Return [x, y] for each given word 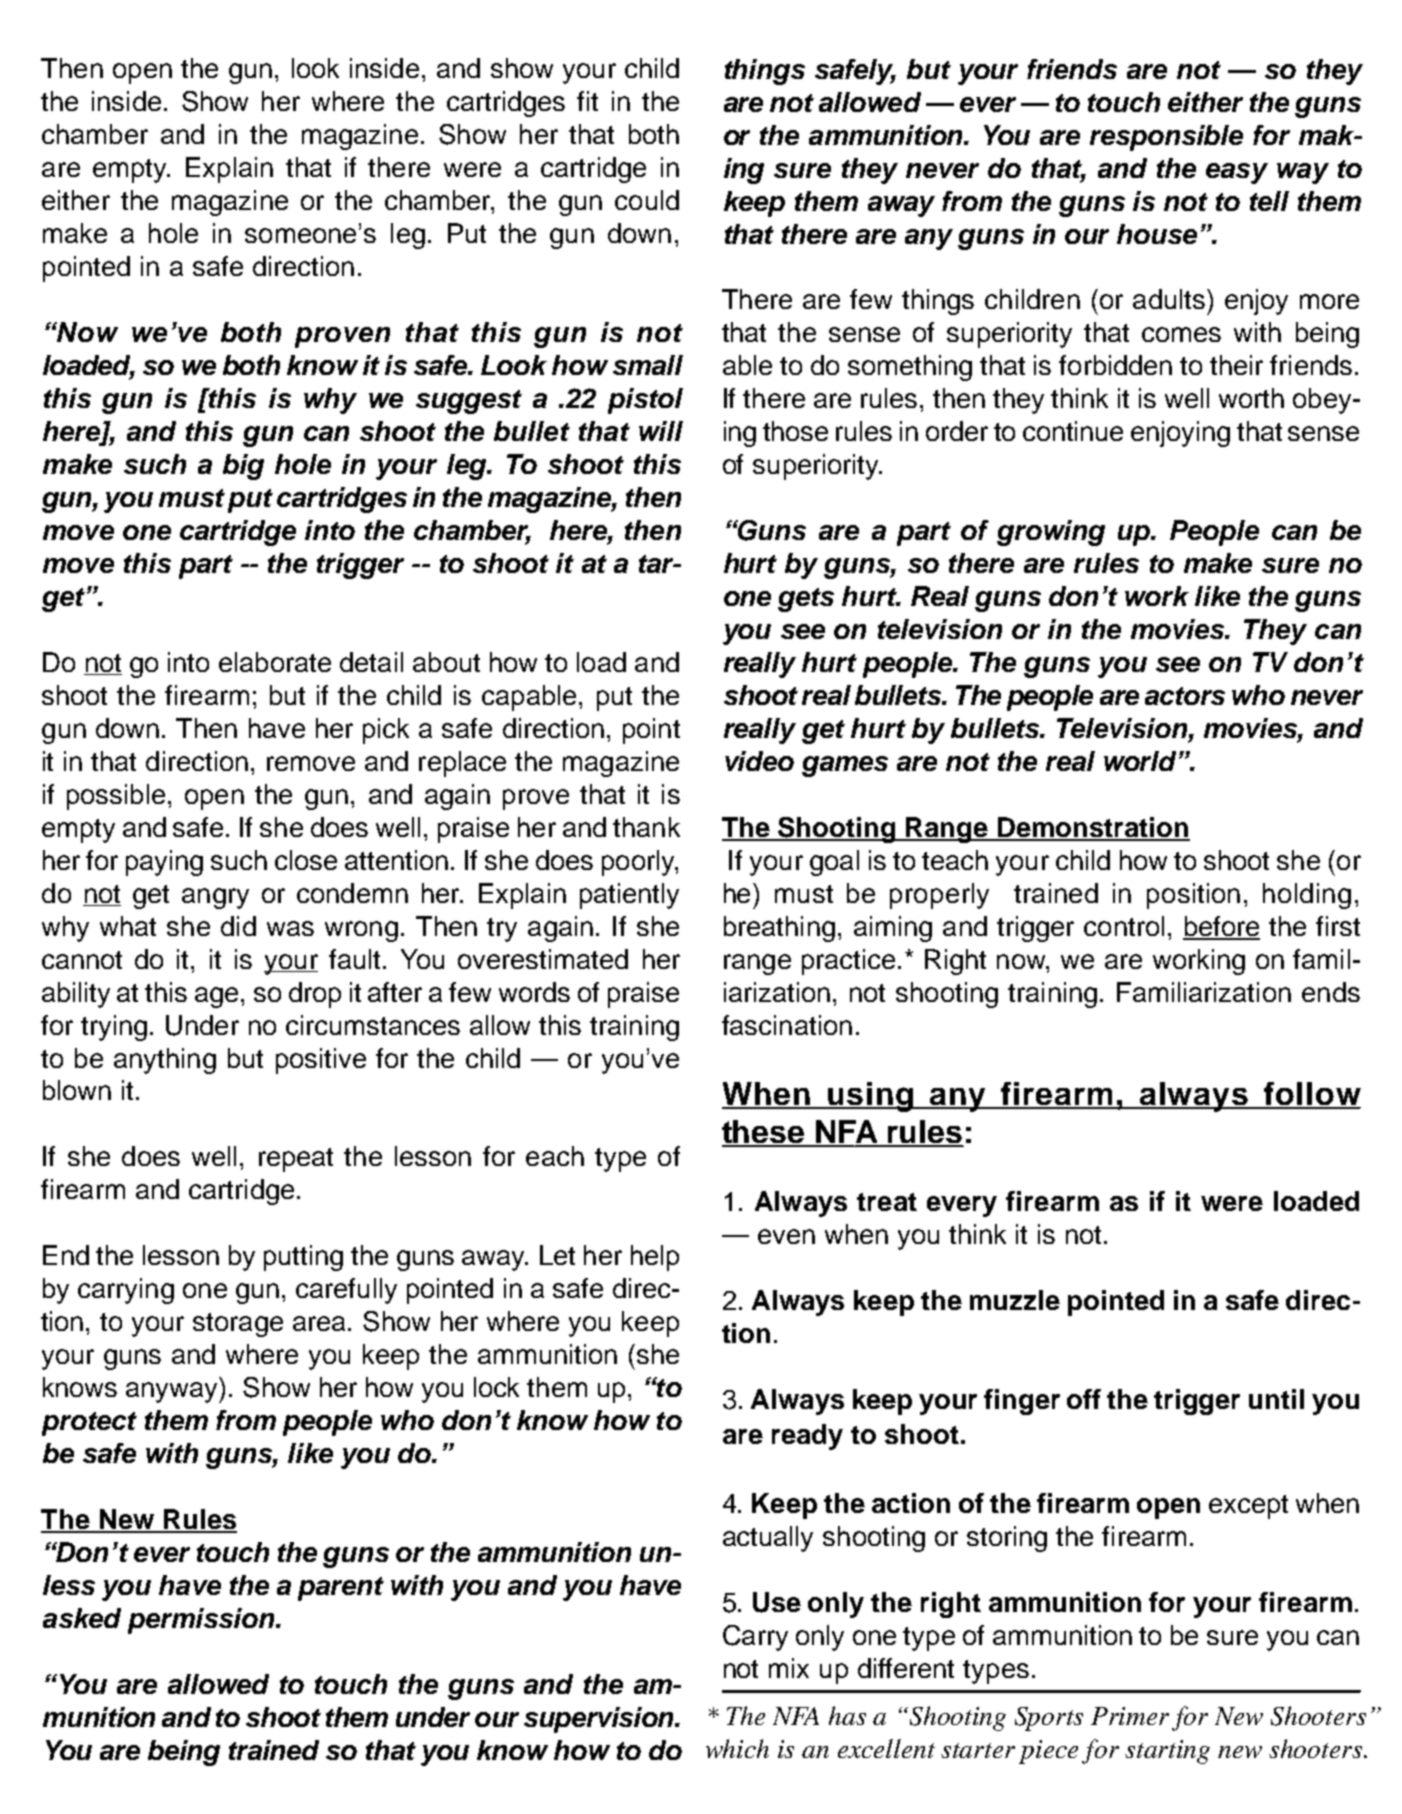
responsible [1166, 138]
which [737, 1748]
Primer [1130, 1716]
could [647, 200]
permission [202, 1621]
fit [587, 101]
